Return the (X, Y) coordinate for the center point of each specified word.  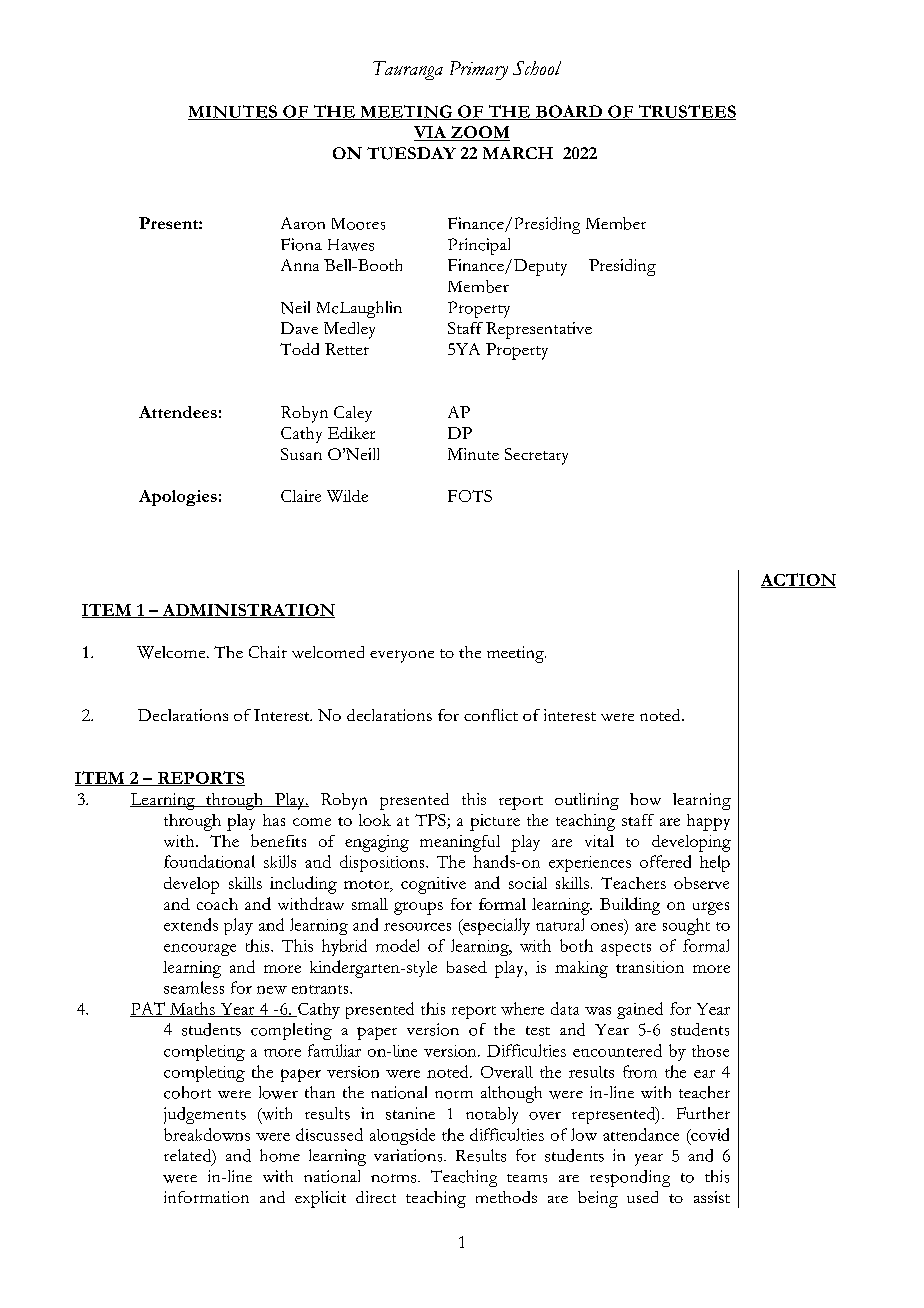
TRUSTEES (686, 112)
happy (708, 822)
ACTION (798, 580)
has (274, 820)
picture (495, 822)
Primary (479, 70)
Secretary (536, 456)
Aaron (303, 223)
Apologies (178, 498)
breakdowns (207, 1134)
